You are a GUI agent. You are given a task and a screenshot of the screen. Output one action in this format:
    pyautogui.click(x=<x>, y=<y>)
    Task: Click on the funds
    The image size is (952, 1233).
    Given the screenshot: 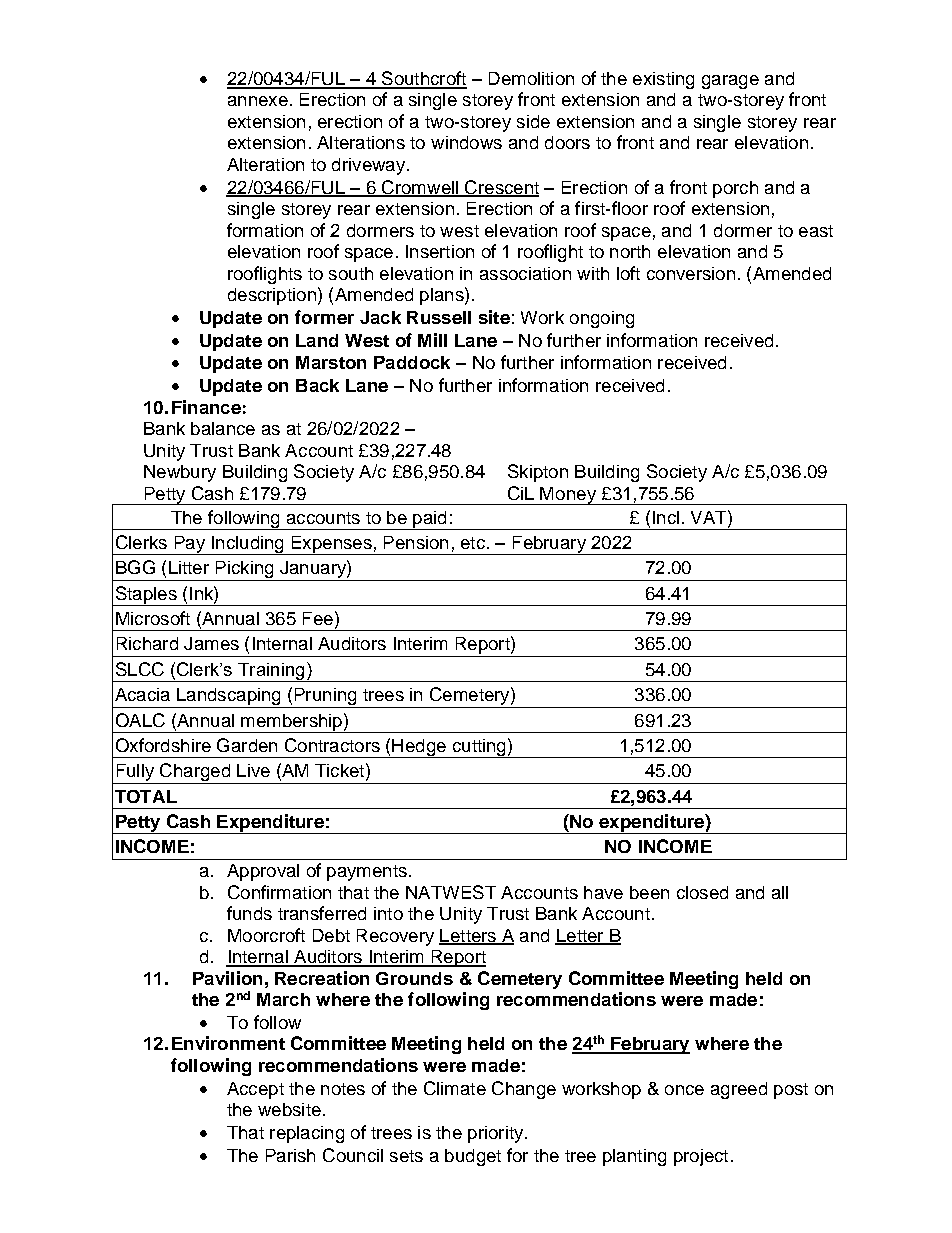 What is the action you would take?
    pyautogui.click(x=249, y=913)
